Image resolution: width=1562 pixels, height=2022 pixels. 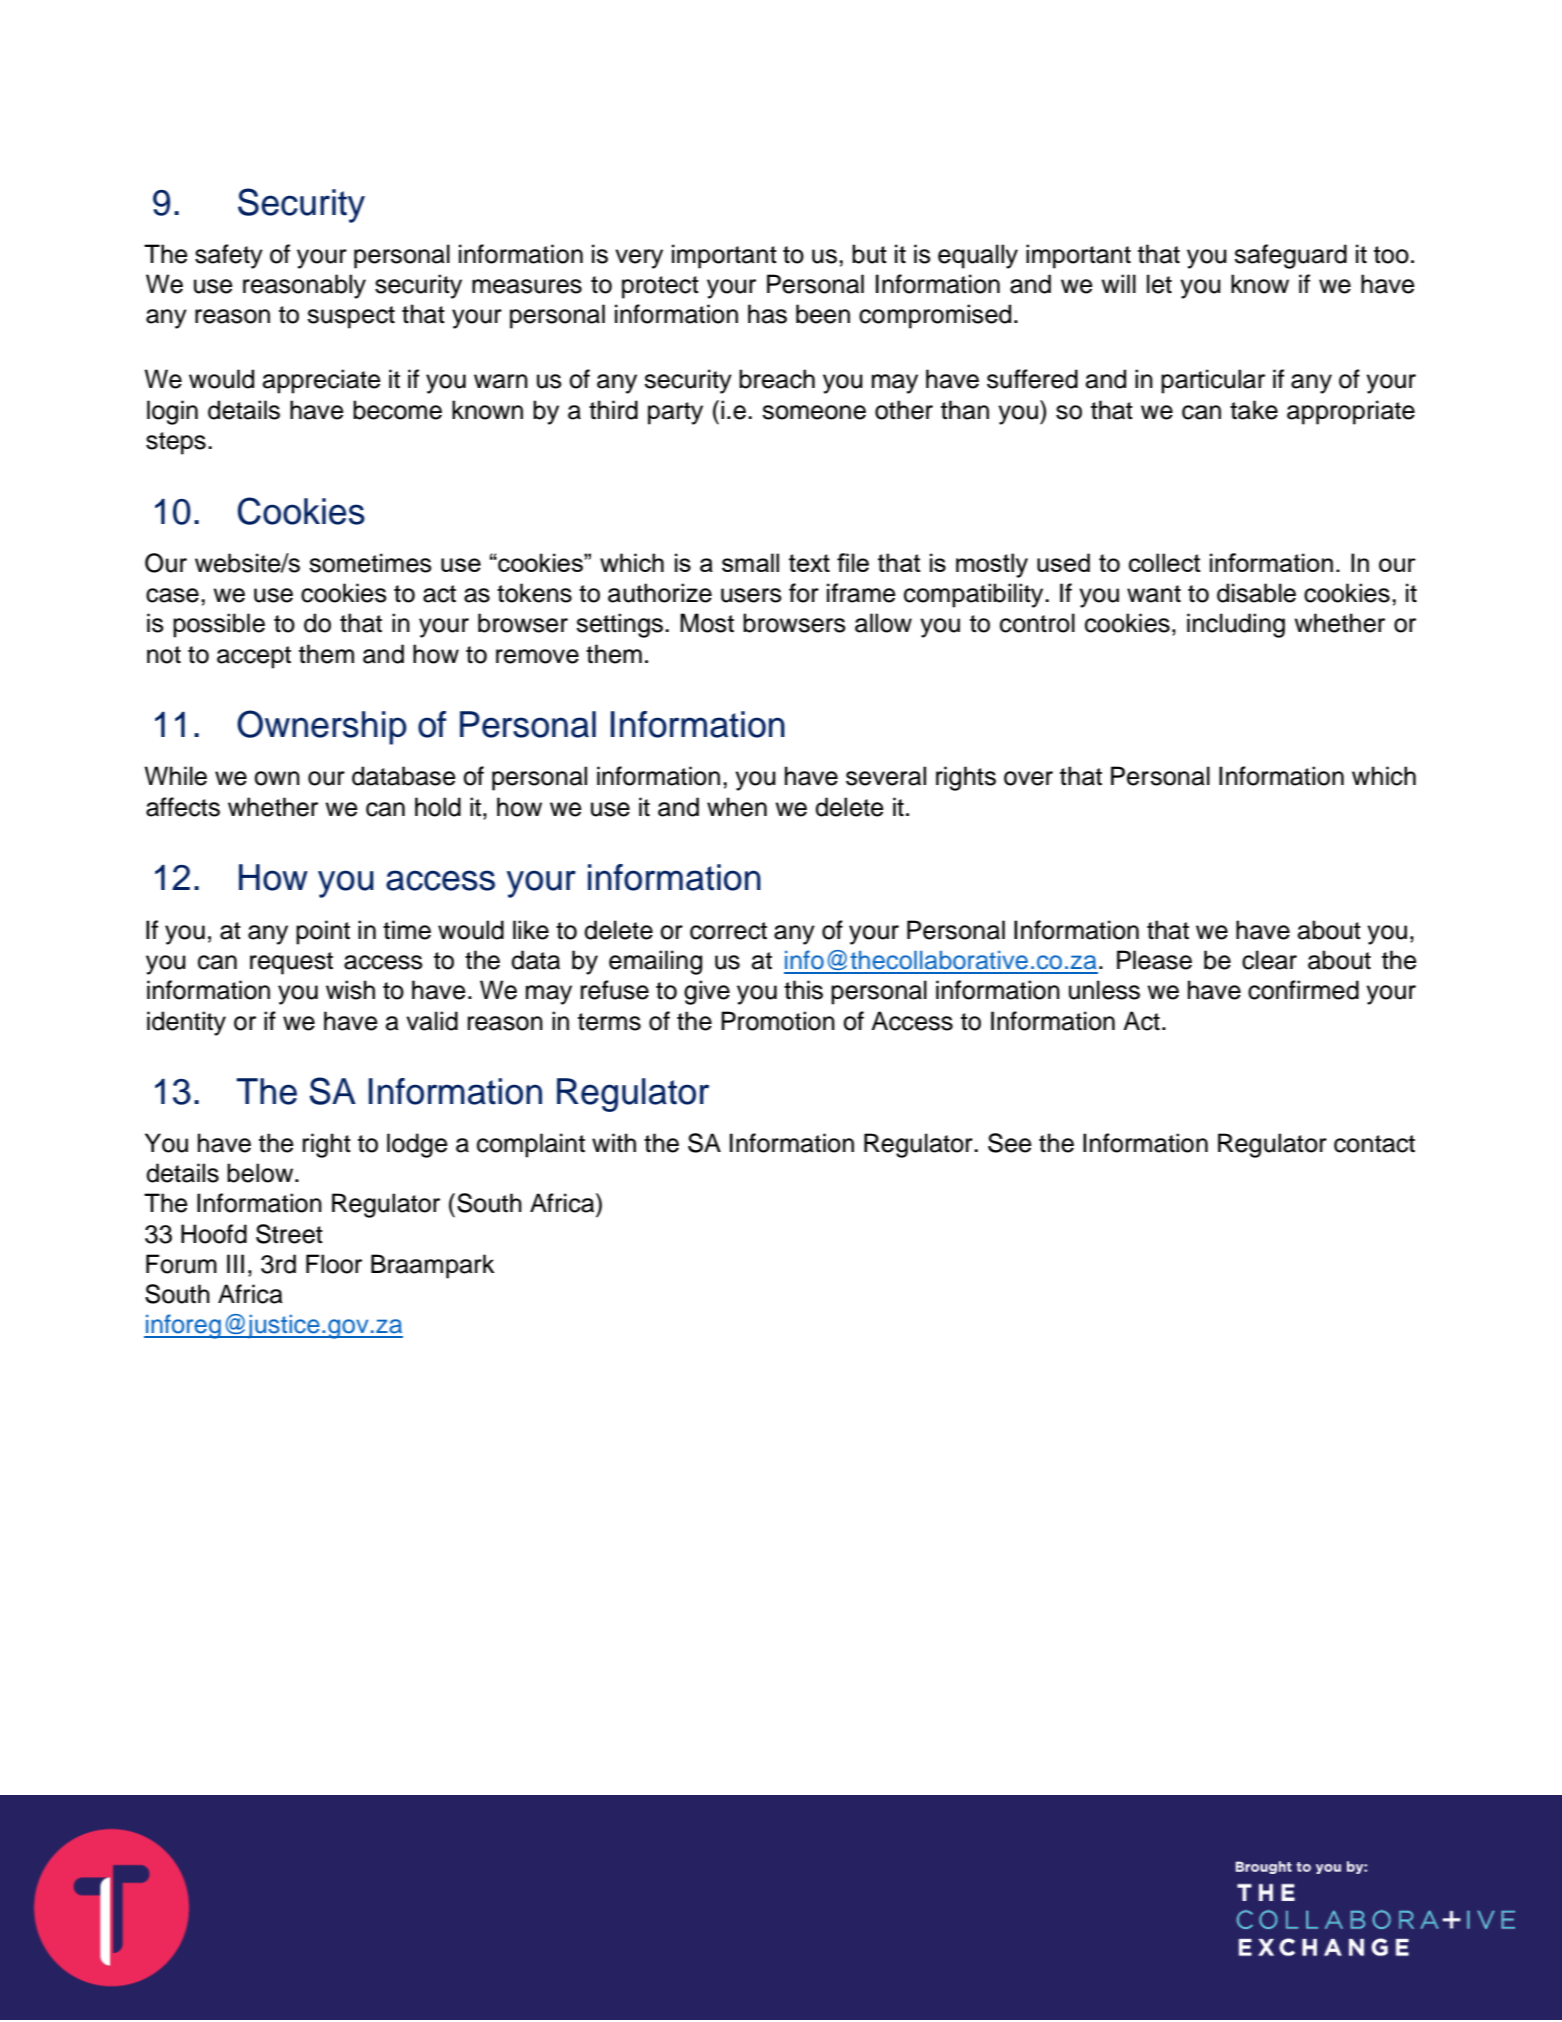 What do you see at coordinates (350, 990) in the screenshot?
I see `wish` at bounding box center [350, 990].
